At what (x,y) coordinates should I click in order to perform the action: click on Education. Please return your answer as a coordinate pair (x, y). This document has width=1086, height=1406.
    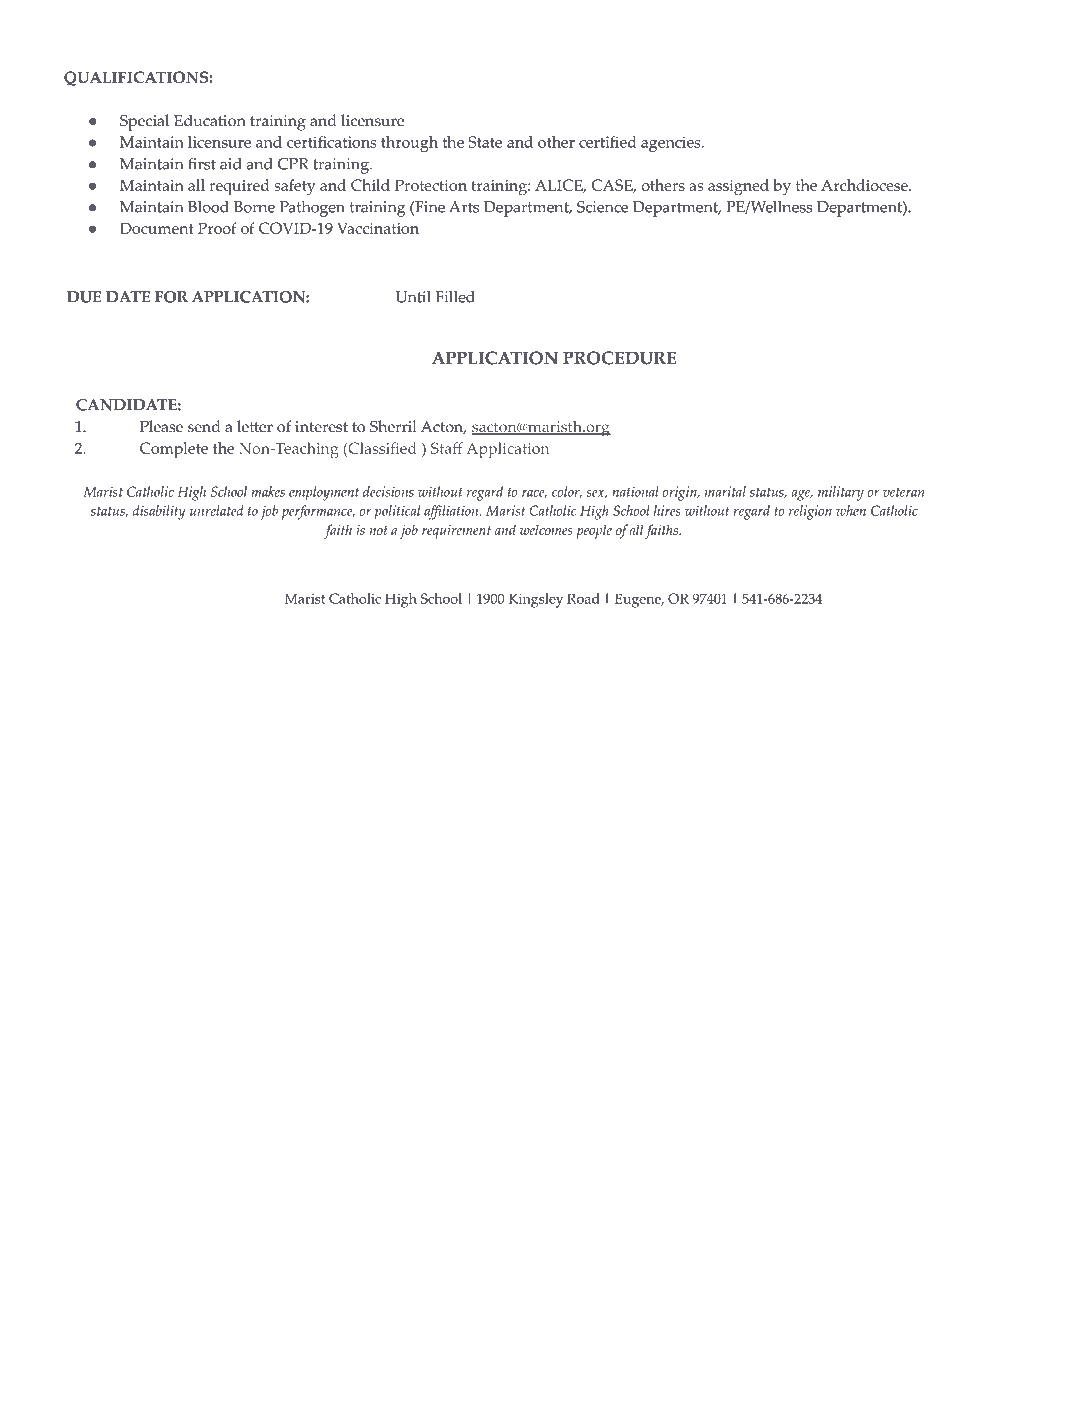
    Looking at the image, I should click on (210, 120).
